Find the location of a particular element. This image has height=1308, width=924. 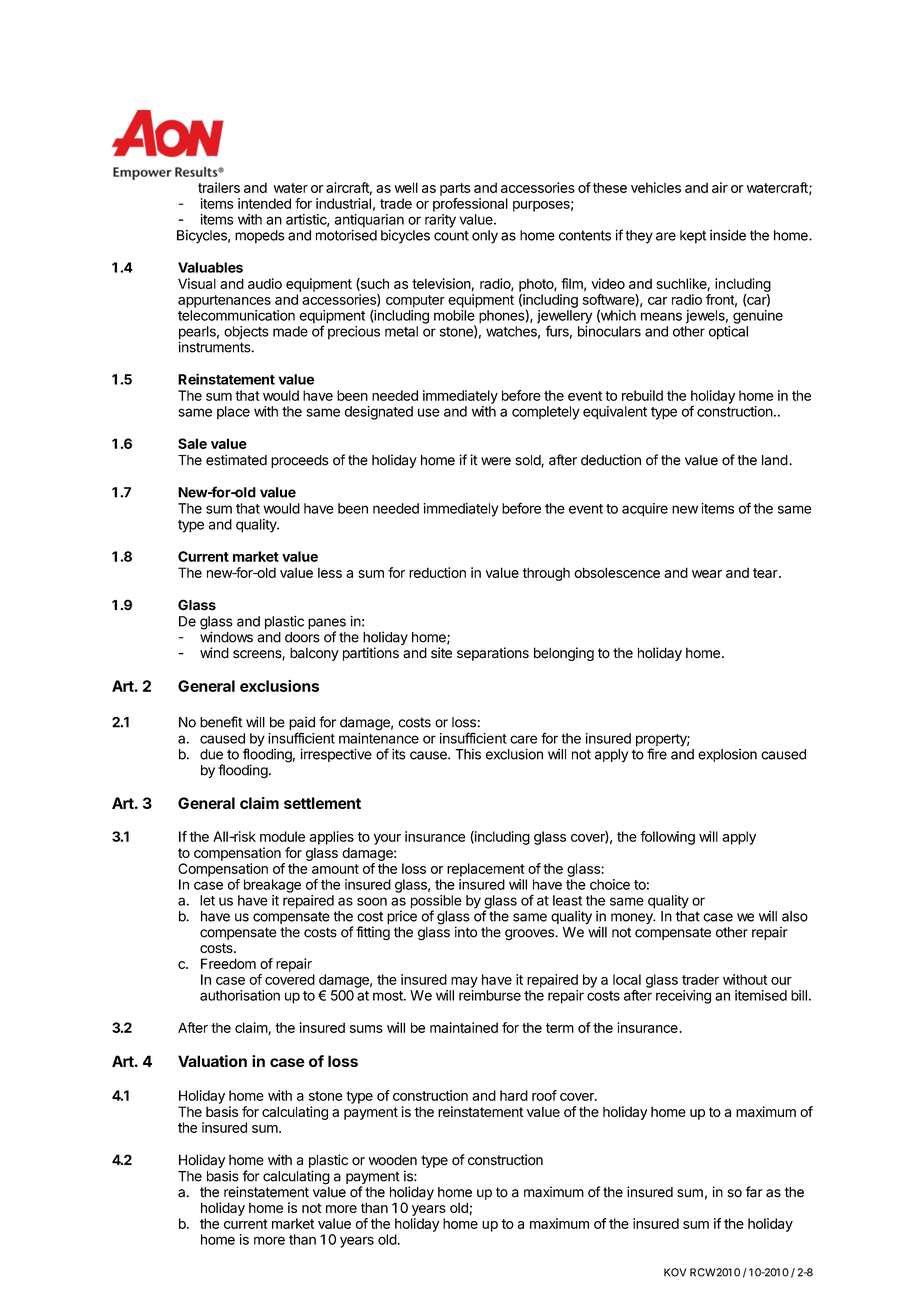

separations is located at coordinates (493, 654).
